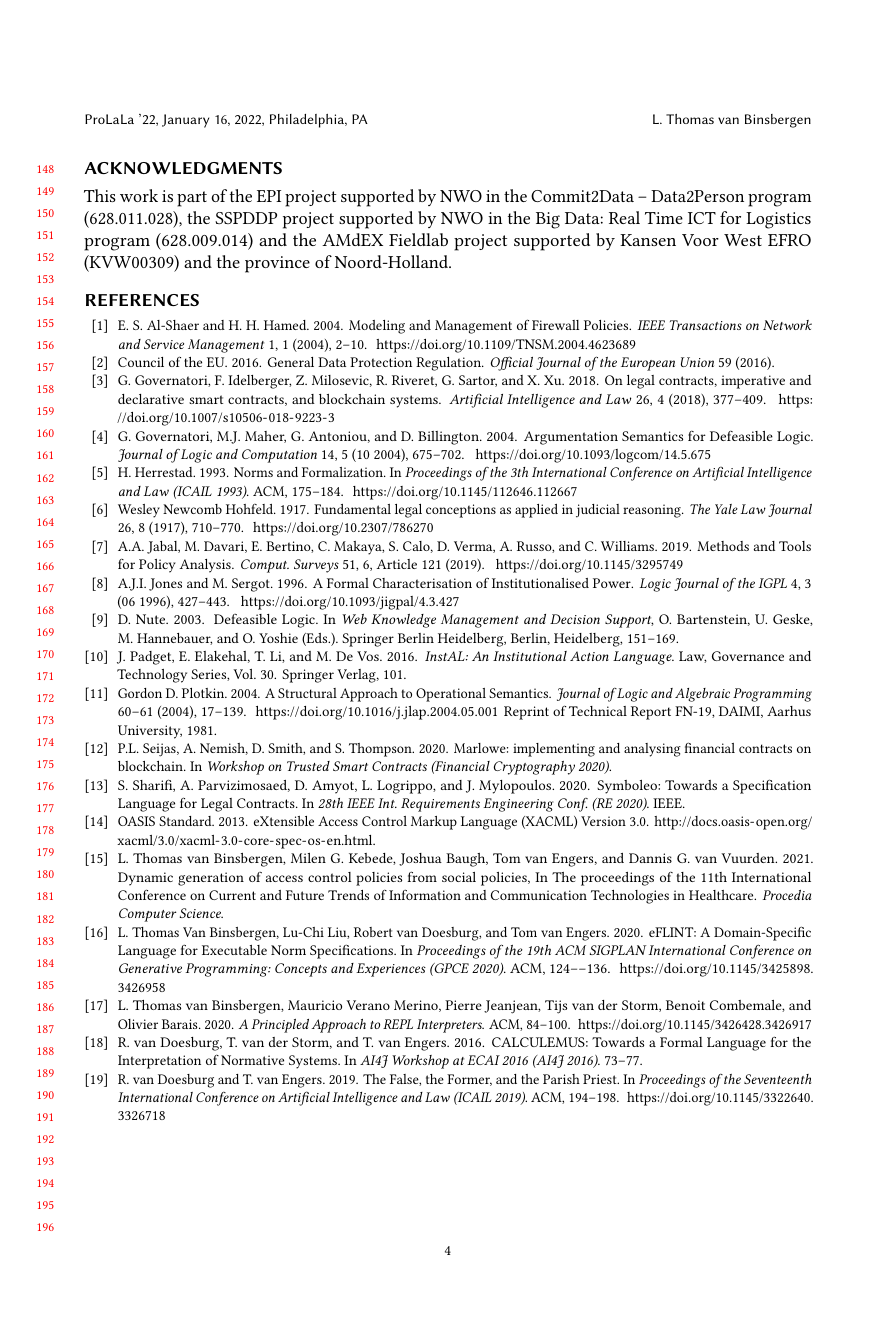  What do you see at coordinates (702, 218) in the screenshot?
I see `ICT` at bounding box center [702, 218].
